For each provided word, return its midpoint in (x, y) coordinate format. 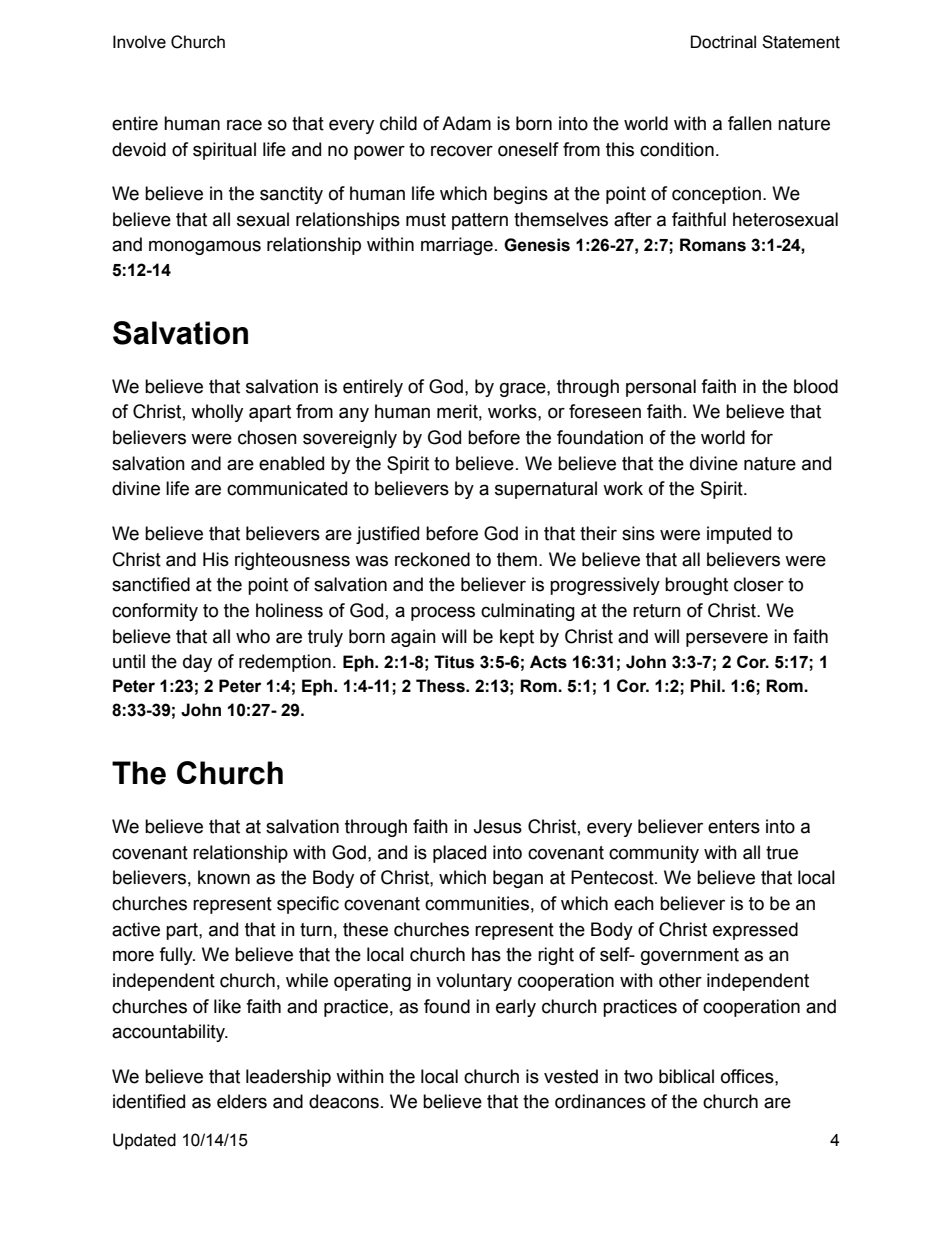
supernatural (546, 490)
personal (661, 388)
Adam (466, 123)
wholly (217, 413)
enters (734, 827)
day (197, 663)
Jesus (497, 826)
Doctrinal (723, 42)
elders (242, 1101)
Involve (139, 42)
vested (571, 1076)
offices (748, 1076)
